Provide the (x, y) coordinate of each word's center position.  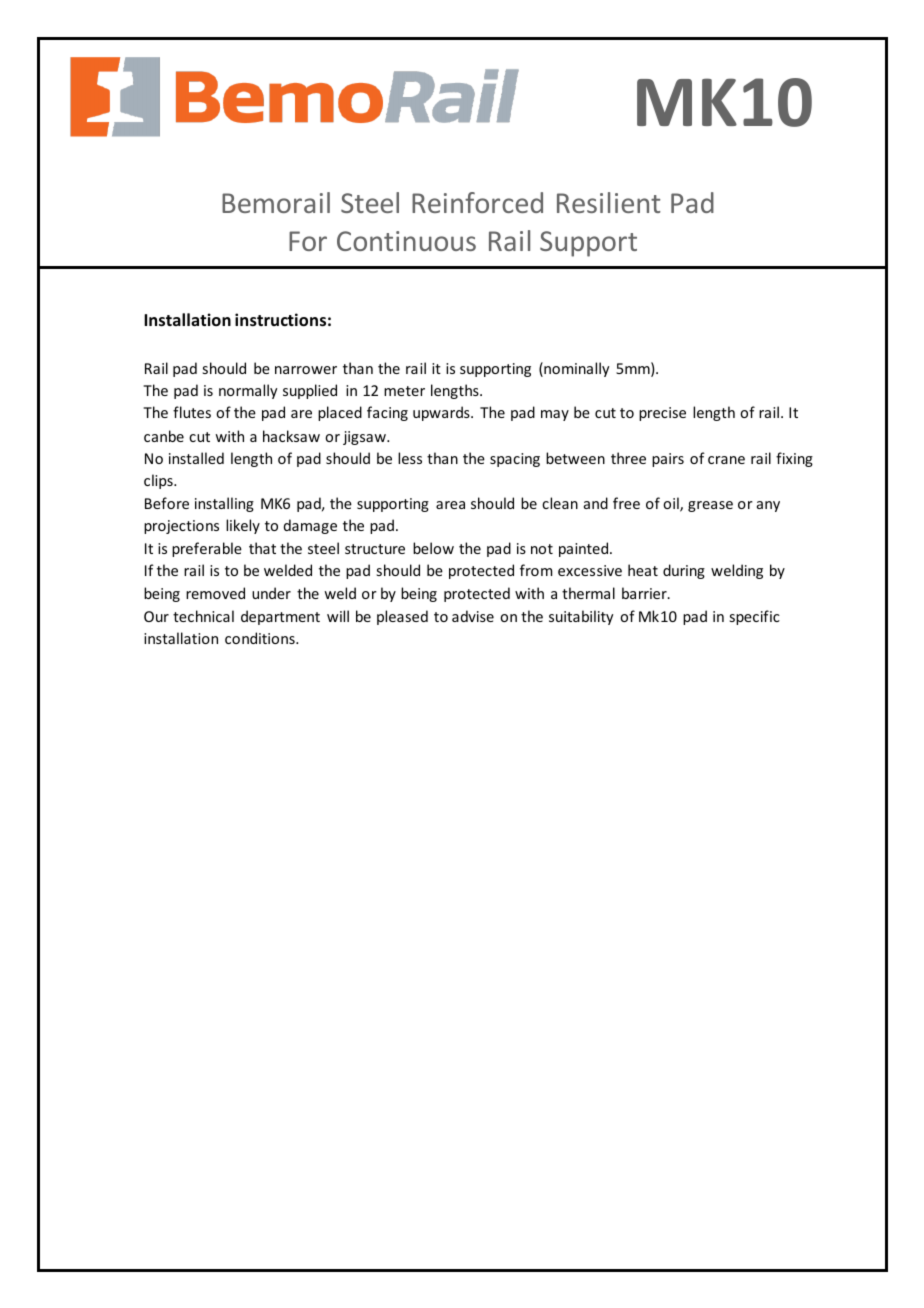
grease (710, 506)
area (450, 505)
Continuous (406, 241)
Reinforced (477, 202)
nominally (575, 369)
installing (224, 504)
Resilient (609, 202)
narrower (306, 370)
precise (662, 414)
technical (203, 616)
